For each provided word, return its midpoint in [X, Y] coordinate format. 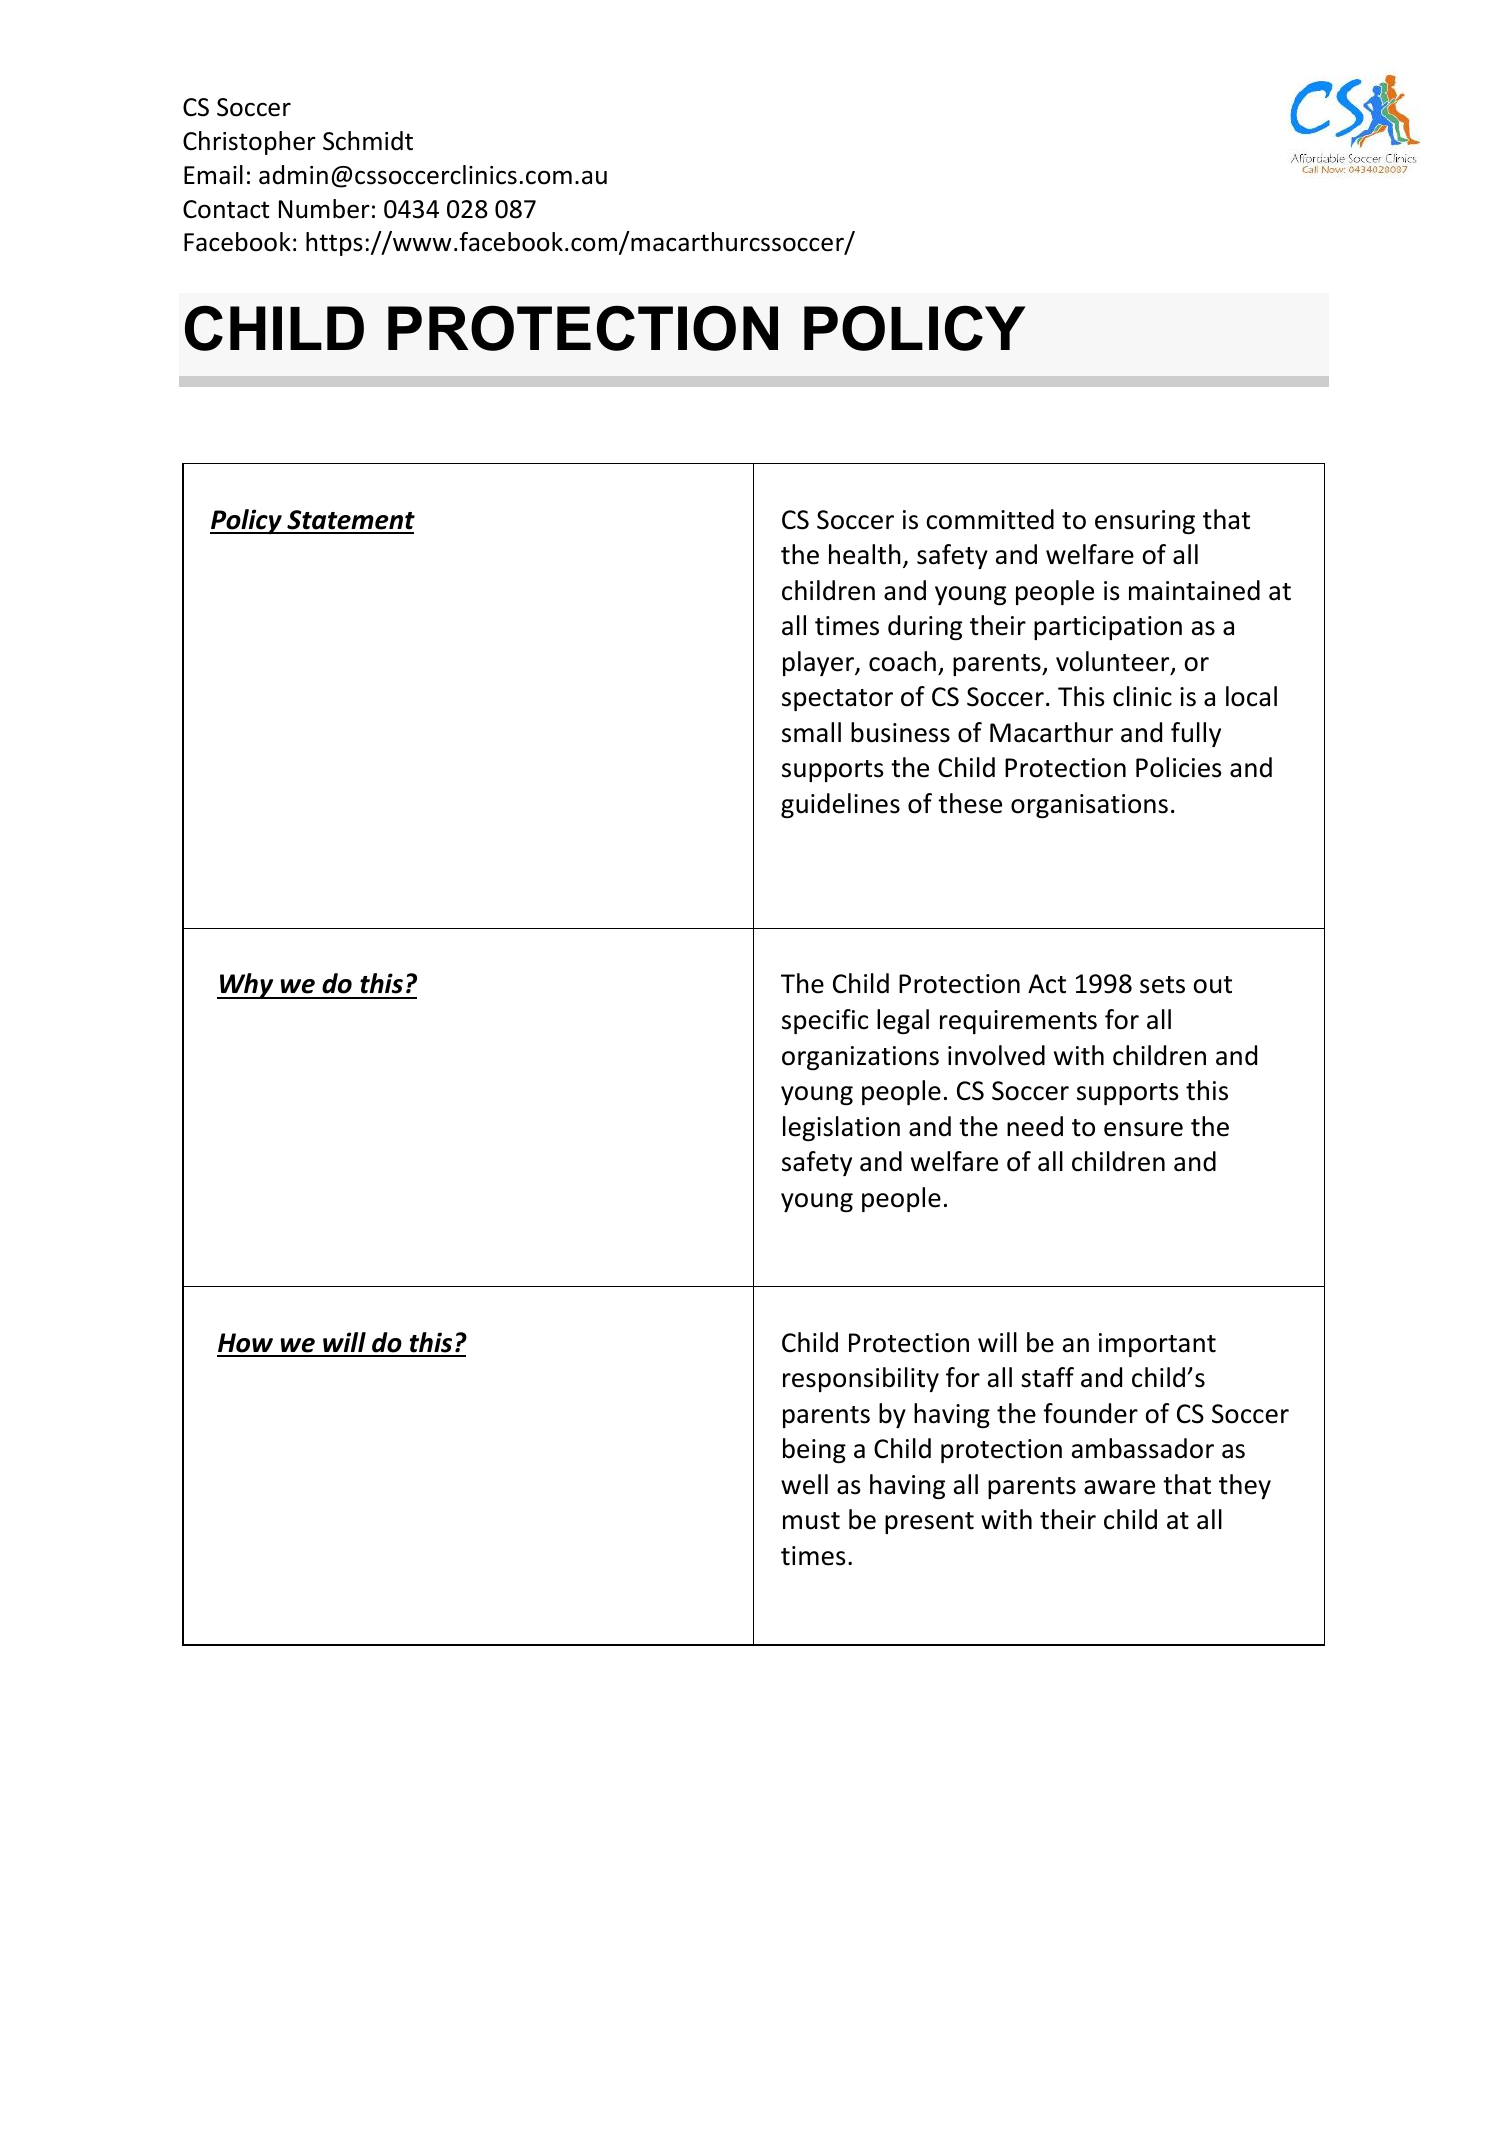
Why [247, 986]
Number [324, 209]
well [804, 1484]
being [814, 1450]
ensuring [1145, 522]
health [865, 554]
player [819, 663]
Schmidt [368, 141]
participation [1108, 628]
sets [1162, 985]
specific [825, 1021]
